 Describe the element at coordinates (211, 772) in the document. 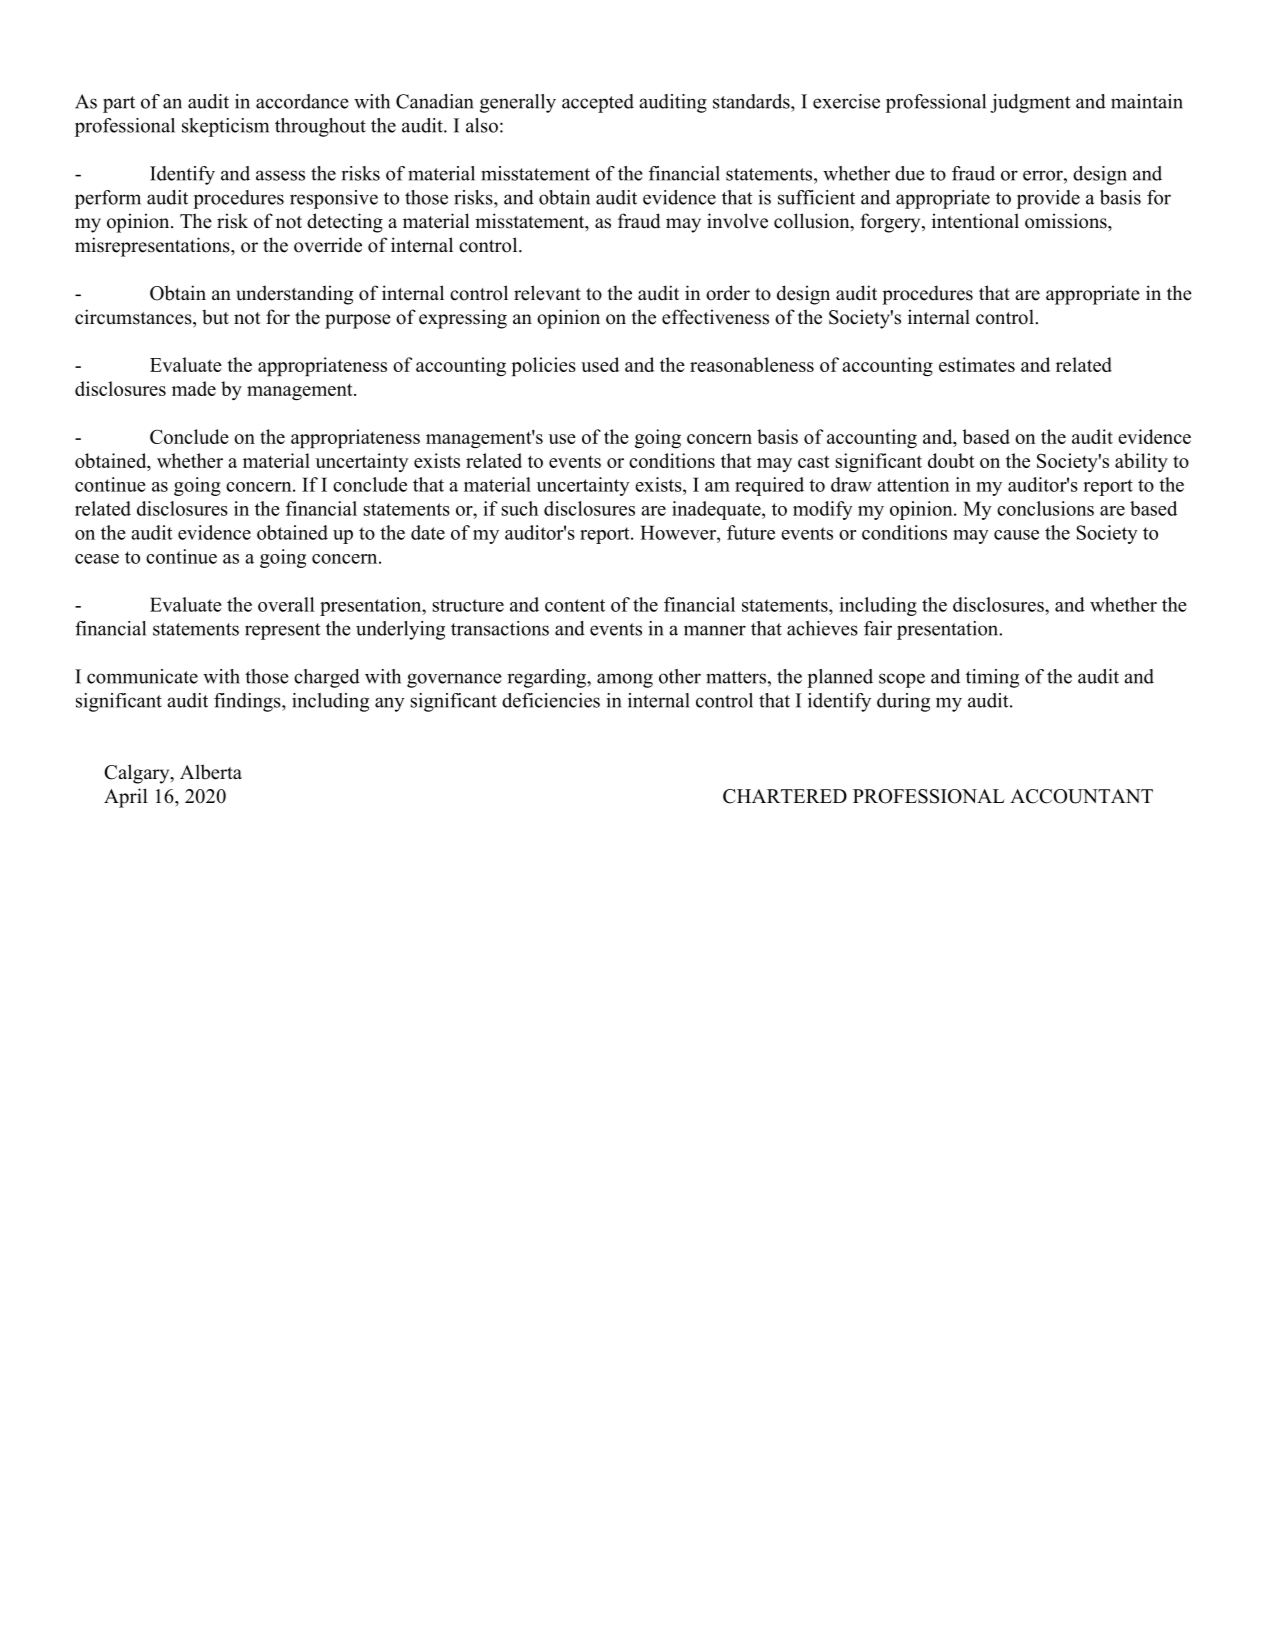

I see `Alberta` at that location.
